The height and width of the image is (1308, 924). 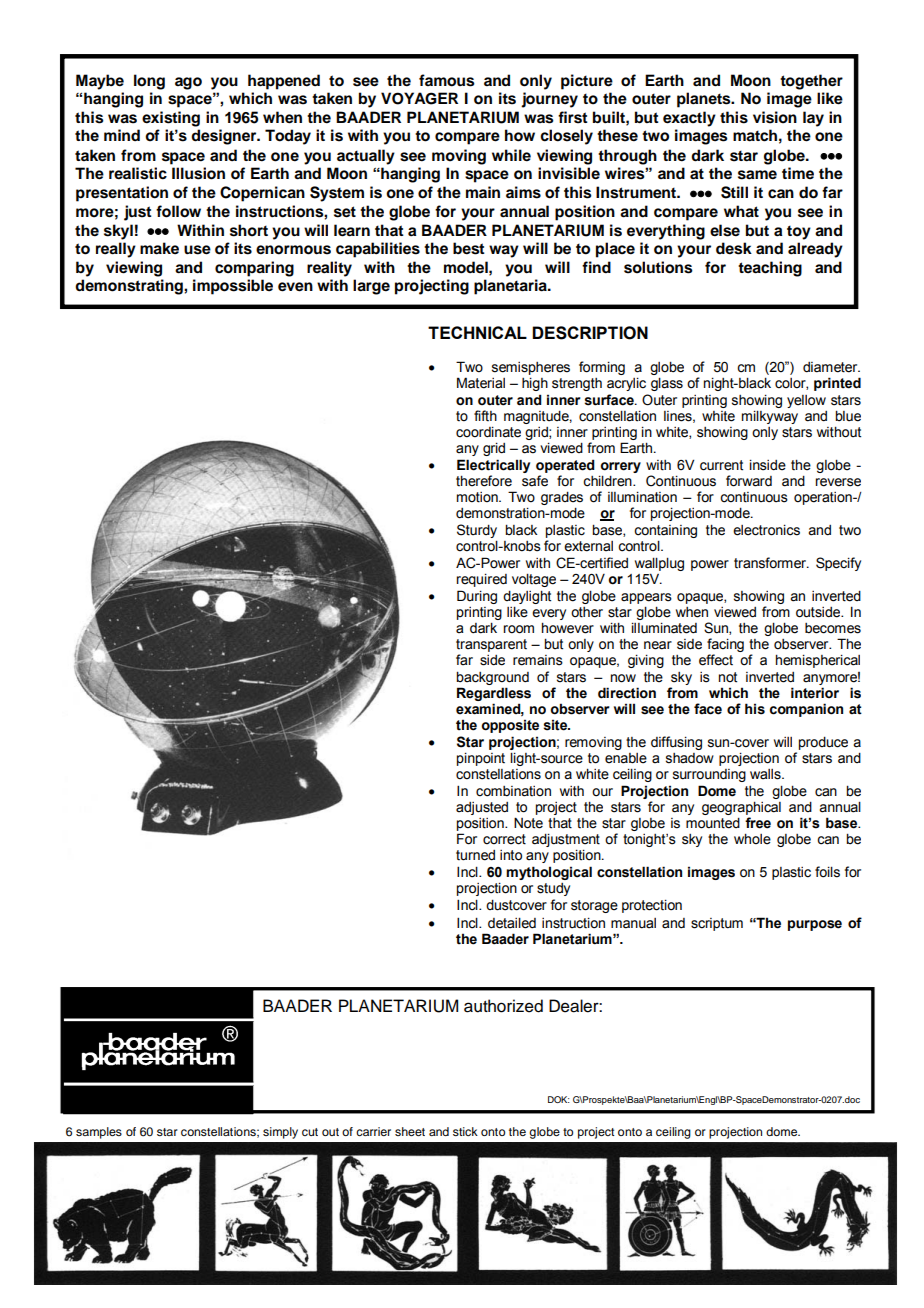 I want to click on samples, so click(x=99, y=1133).
